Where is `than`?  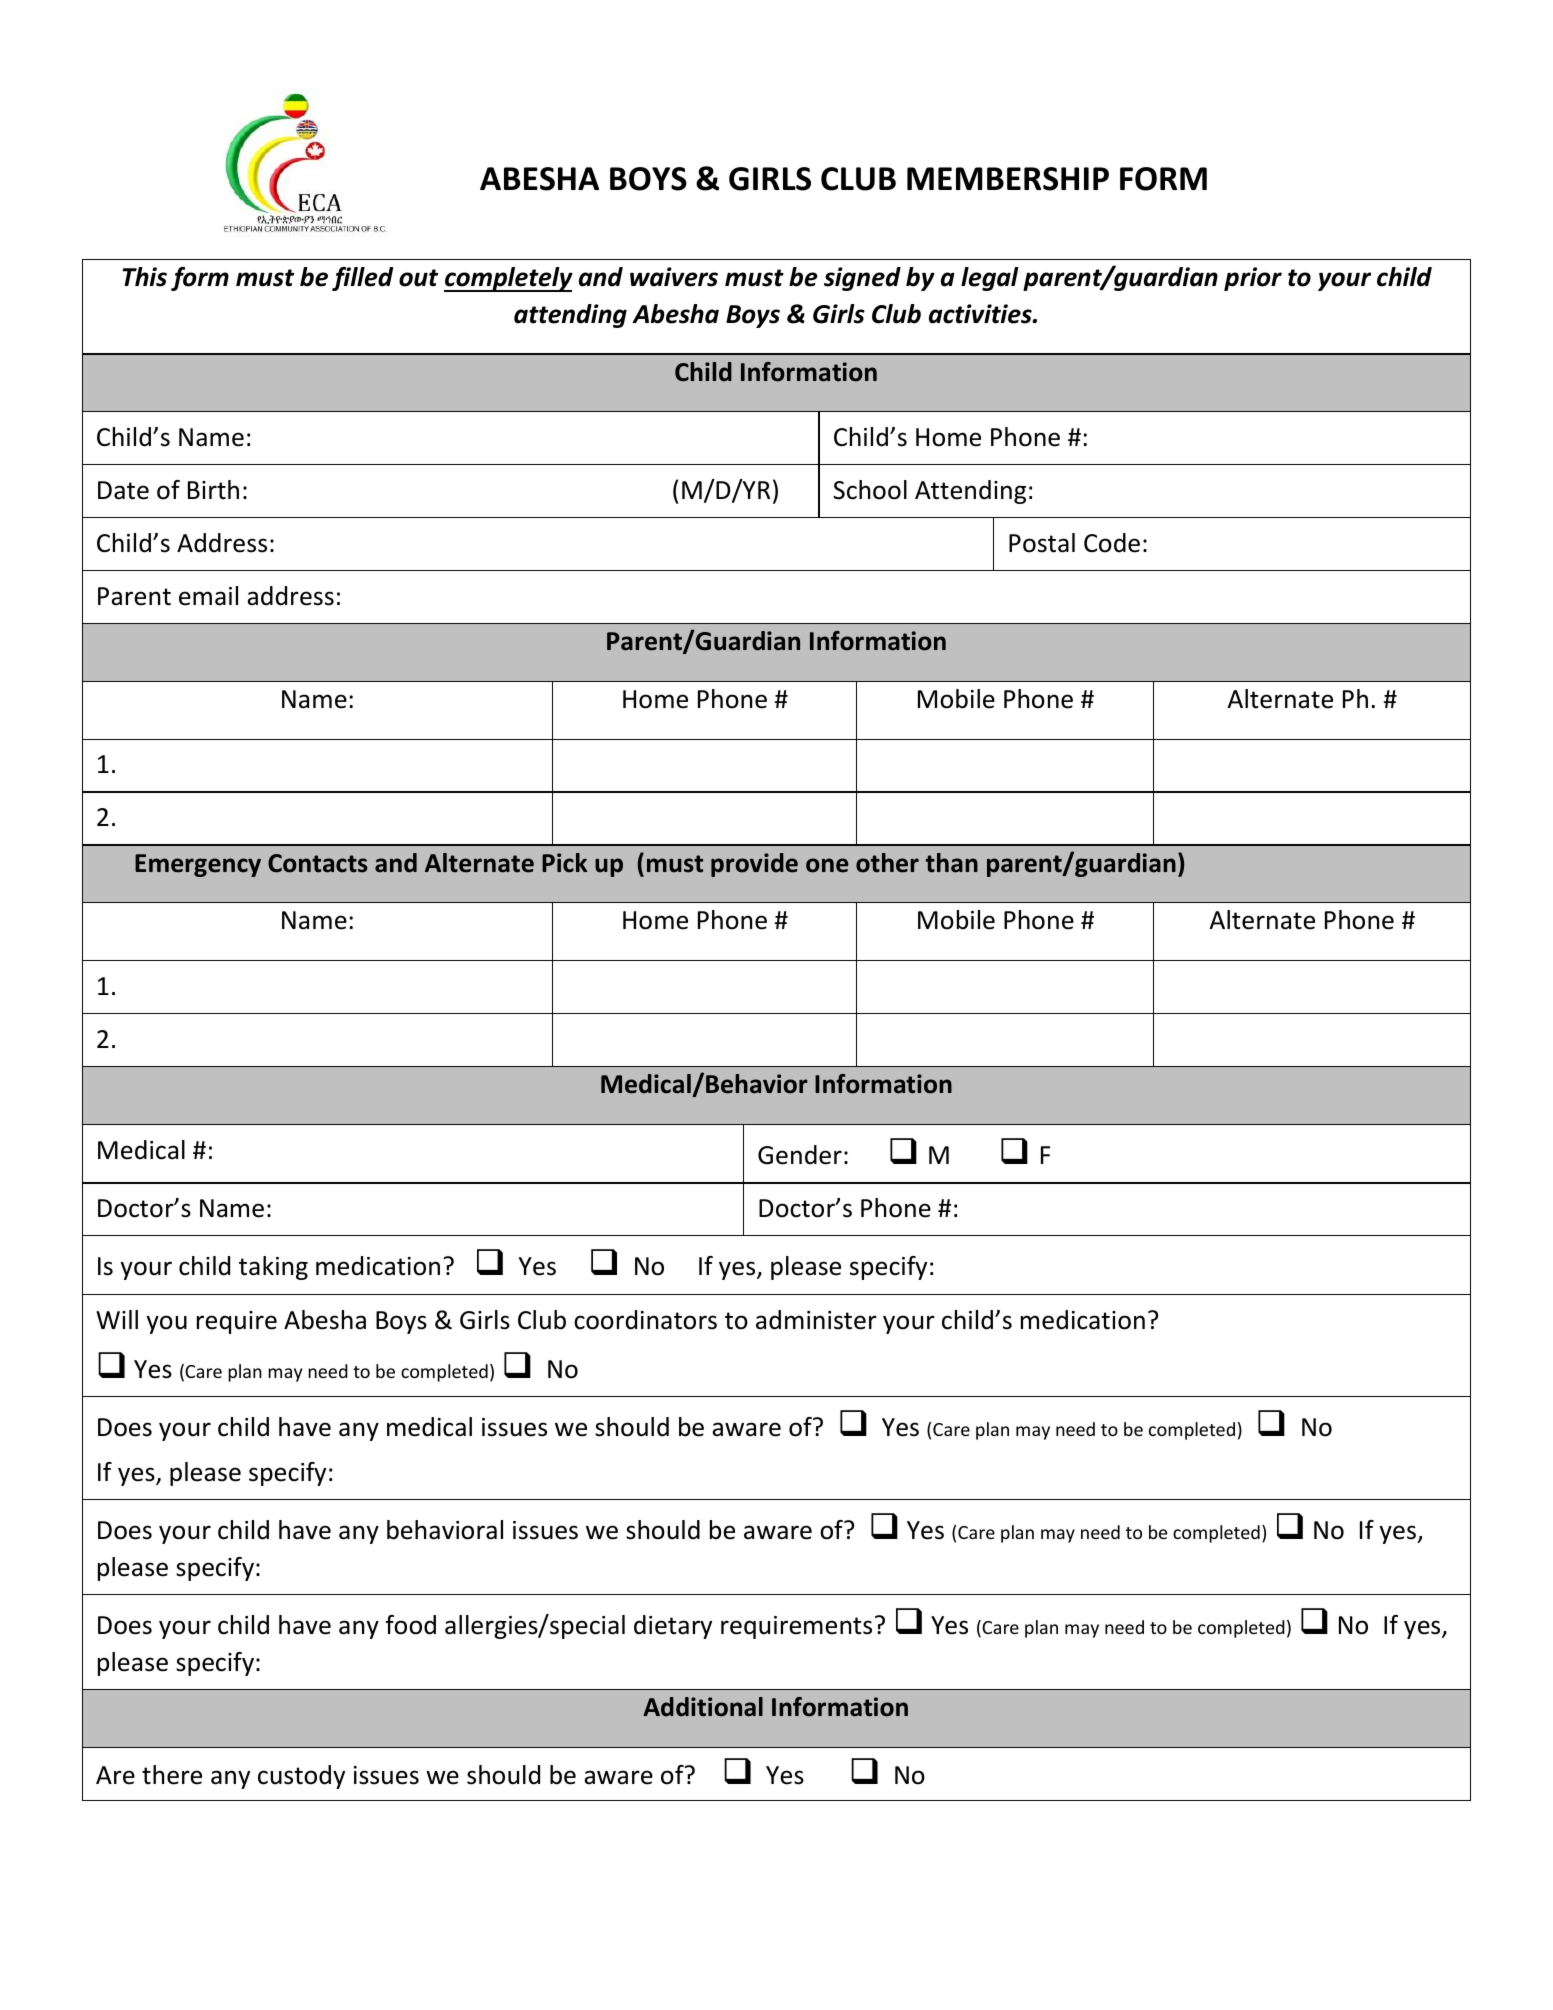 than is located at coordinates (952, 863).
